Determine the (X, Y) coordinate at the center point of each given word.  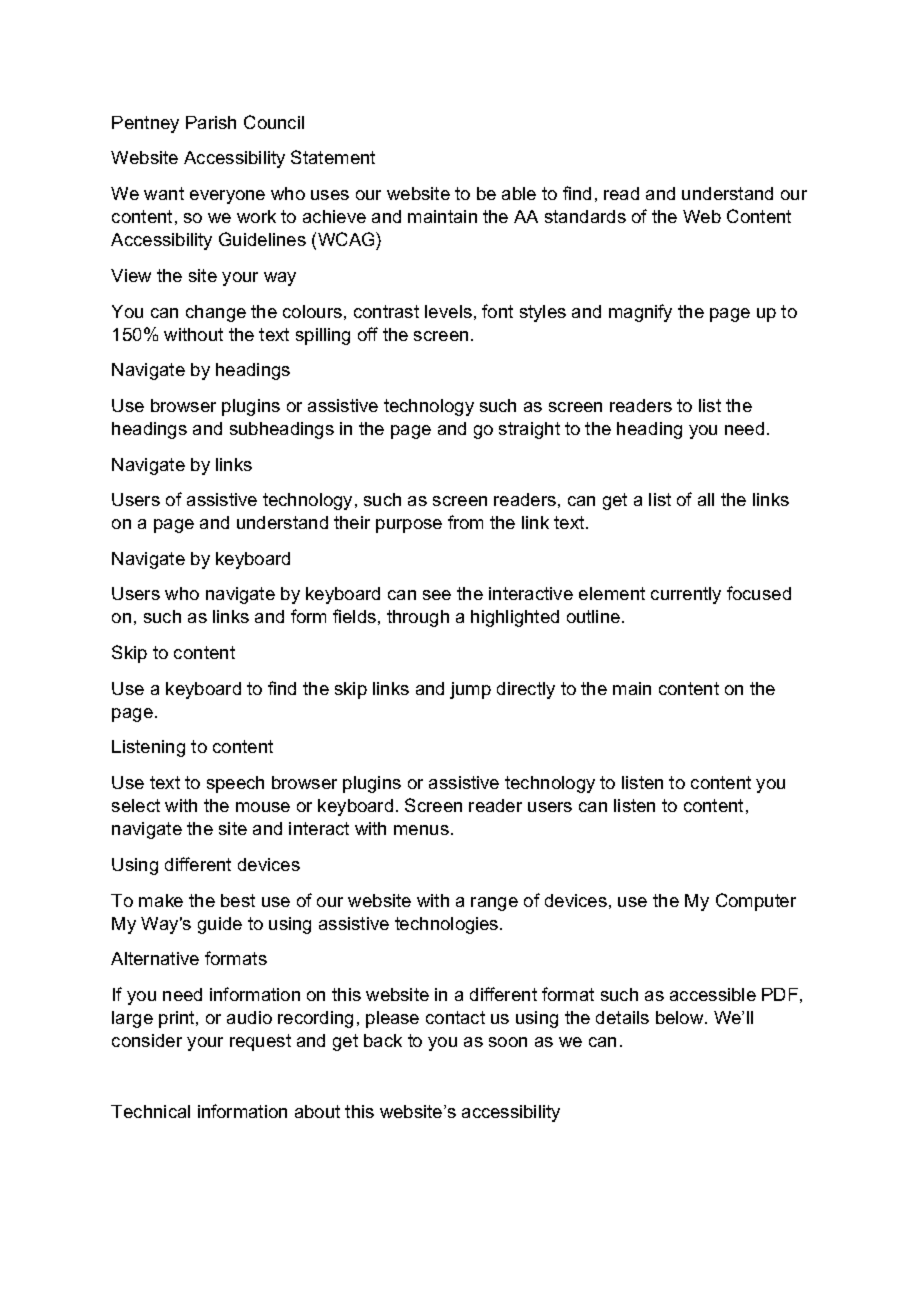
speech (235, 784)
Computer (756, 902)
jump (470, 690)
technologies (448, 925)
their (352, 522)
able (519, 193)
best (238, 900)
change (216, 313)
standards (585, 216)
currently (686, 595)
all (706, 499)
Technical (150, 1111)
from (465, 522)
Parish (211, 122)
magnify (640, 313)
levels (448, 311)
